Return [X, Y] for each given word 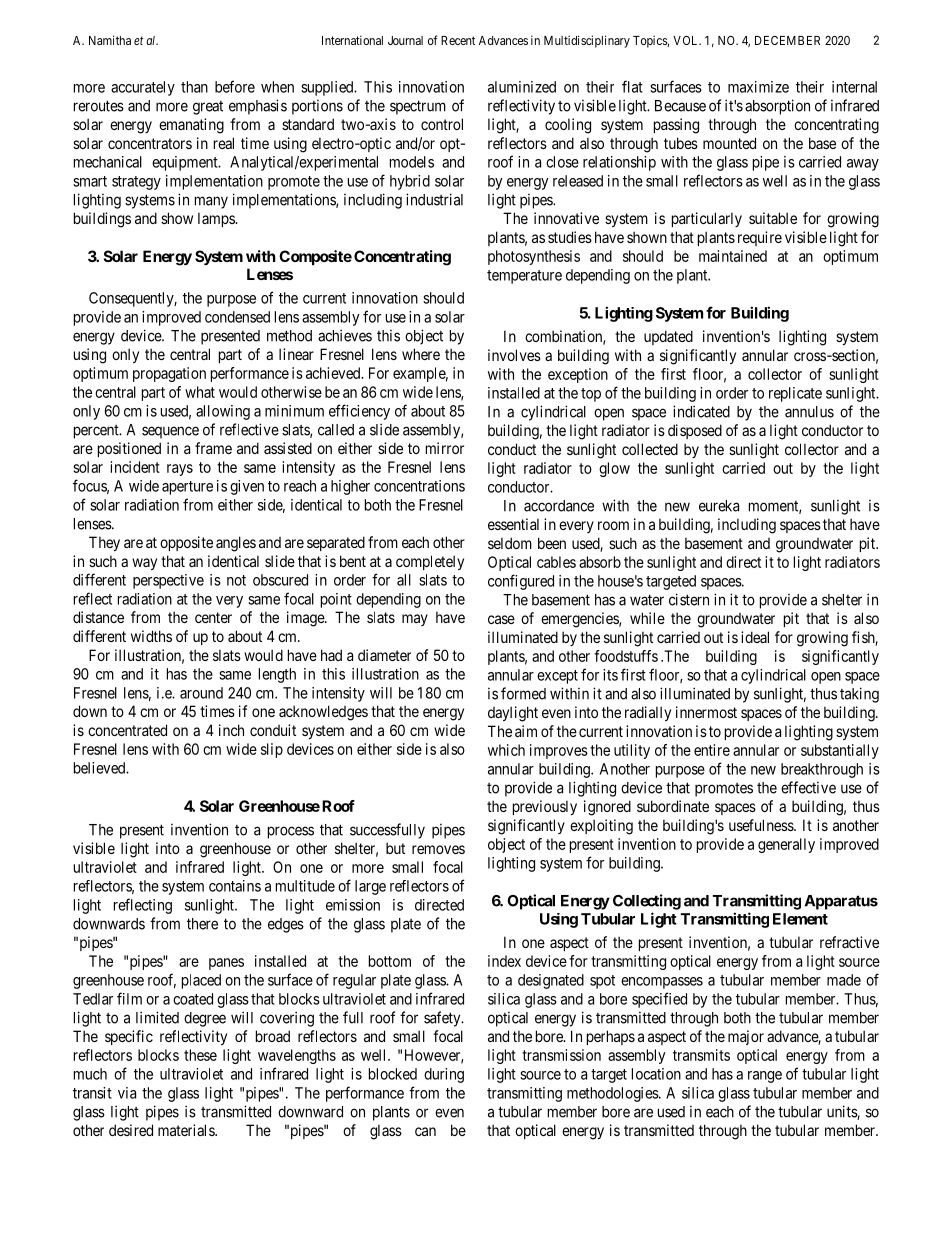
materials [187, 1130]
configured [521, 582]
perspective [168, 581]
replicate [795, 394]
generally [786, 845]
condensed [237, 317]
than [194, 87]
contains [235, 886]
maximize [758, 87]
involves [514, 355]
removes [438, 849]
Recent [458, 40]
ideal [755, 637]
